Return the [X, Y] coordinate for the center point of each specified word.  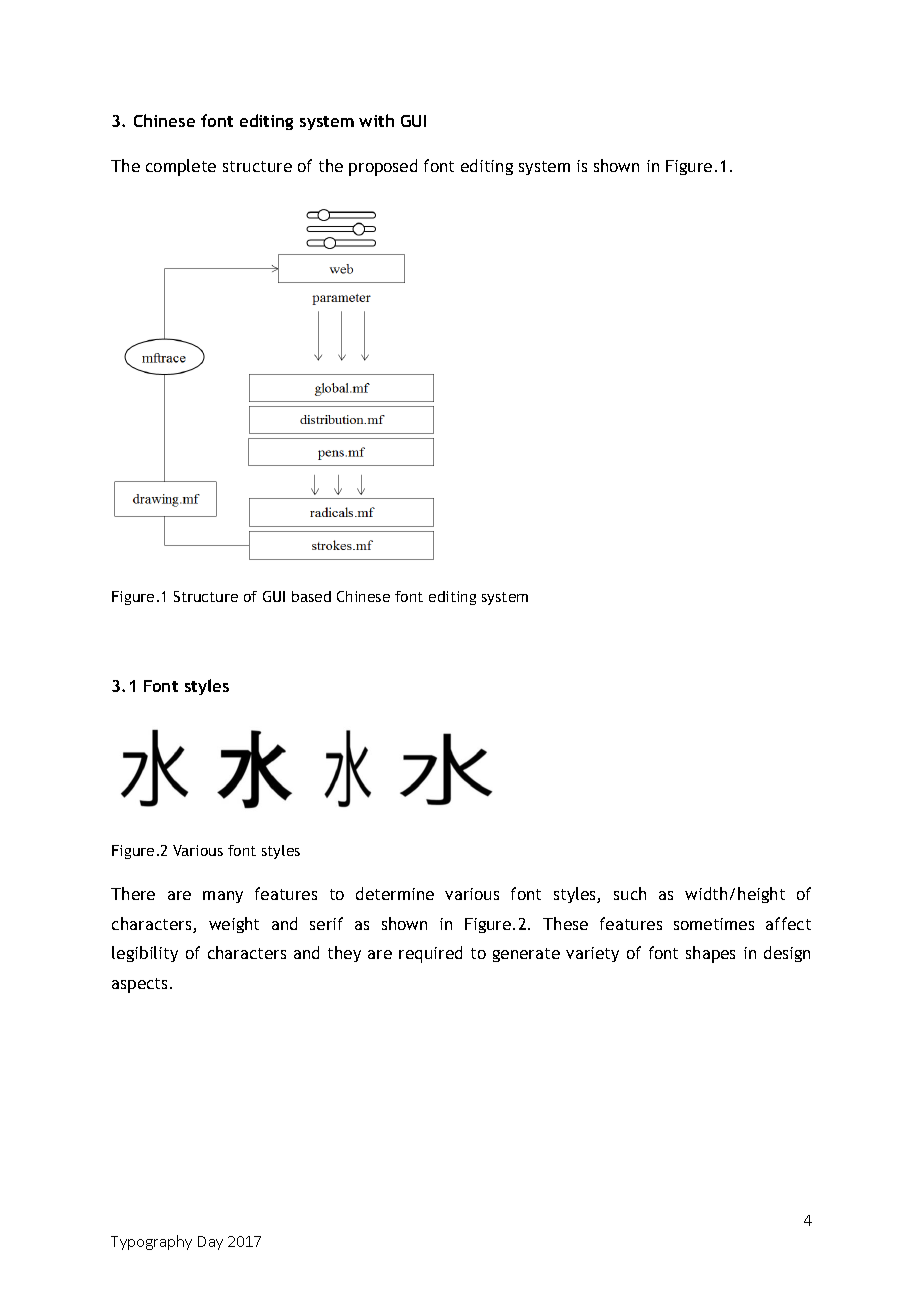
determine [395, 893]
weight [234, 925]
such [630, 893]
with [376, 120]
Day [210, 1243]
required [430, 954]
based [311, 596]
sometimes [714, 924]
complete [181, 167]
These [565, 923]
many [223, 897]
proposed [383, 167]
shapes [710, 954]
